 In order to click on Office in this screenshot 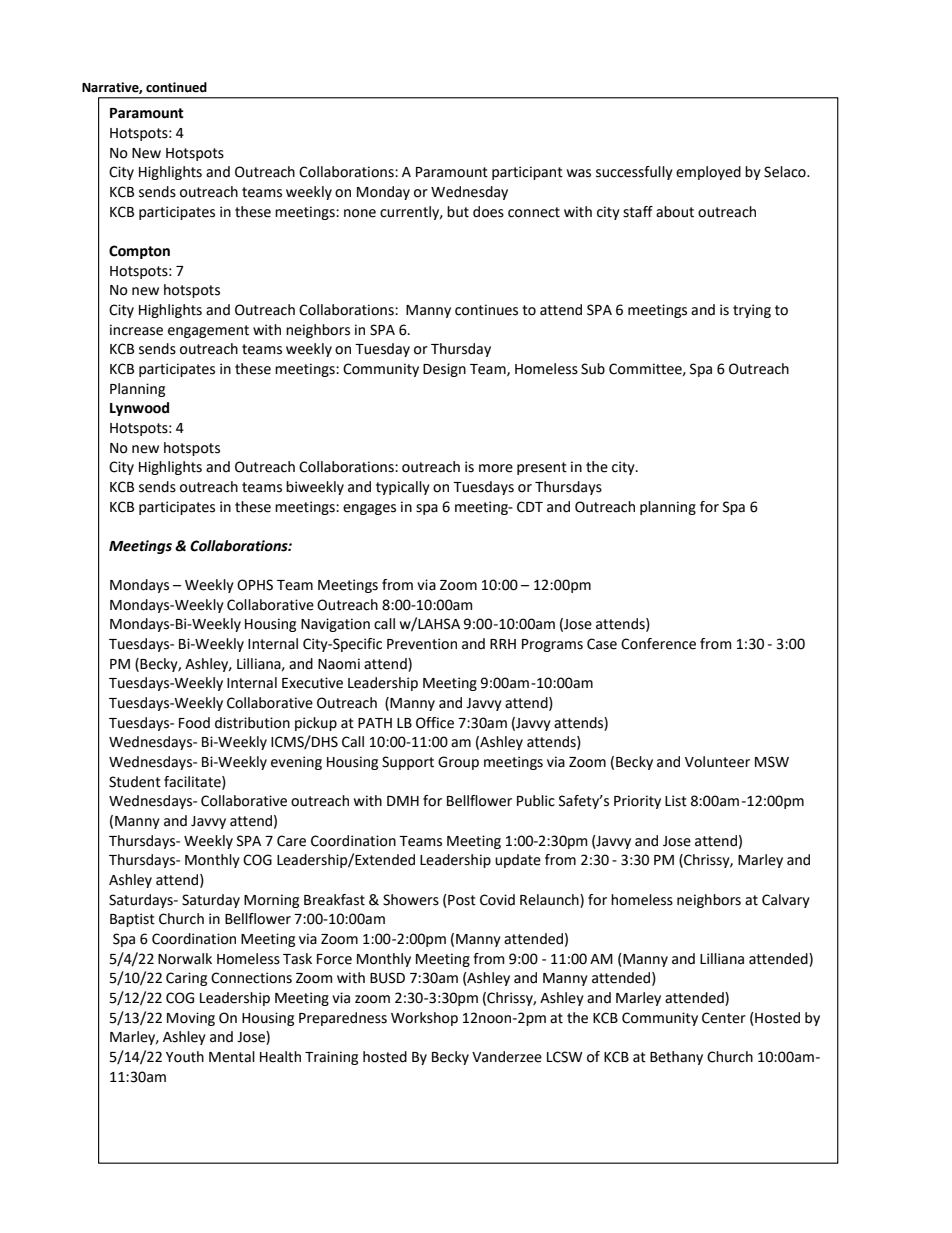, I will do `click(435, 723)`.
